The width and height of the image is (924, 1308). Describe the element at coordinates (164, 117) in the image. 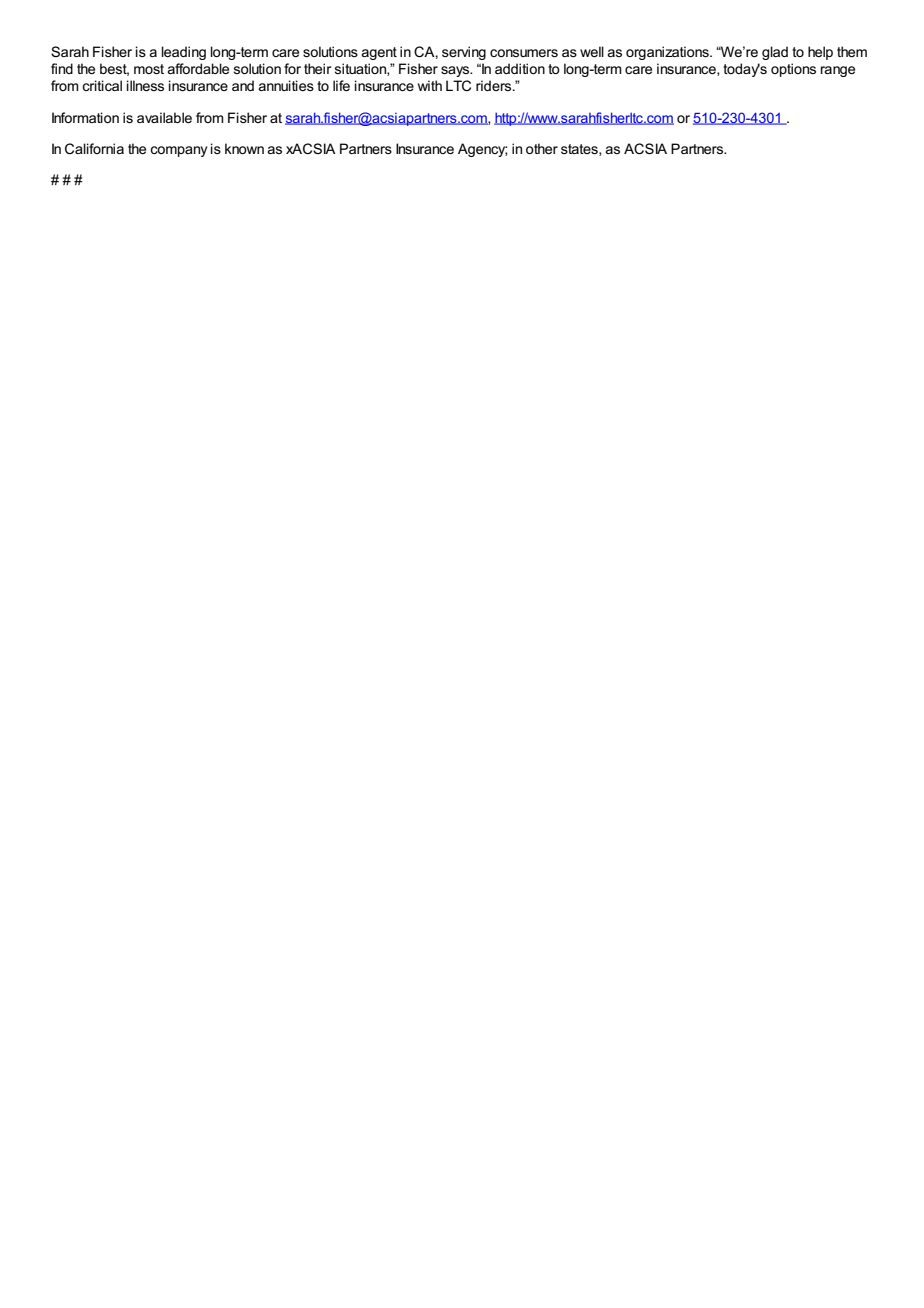

I see `available` at that location.
